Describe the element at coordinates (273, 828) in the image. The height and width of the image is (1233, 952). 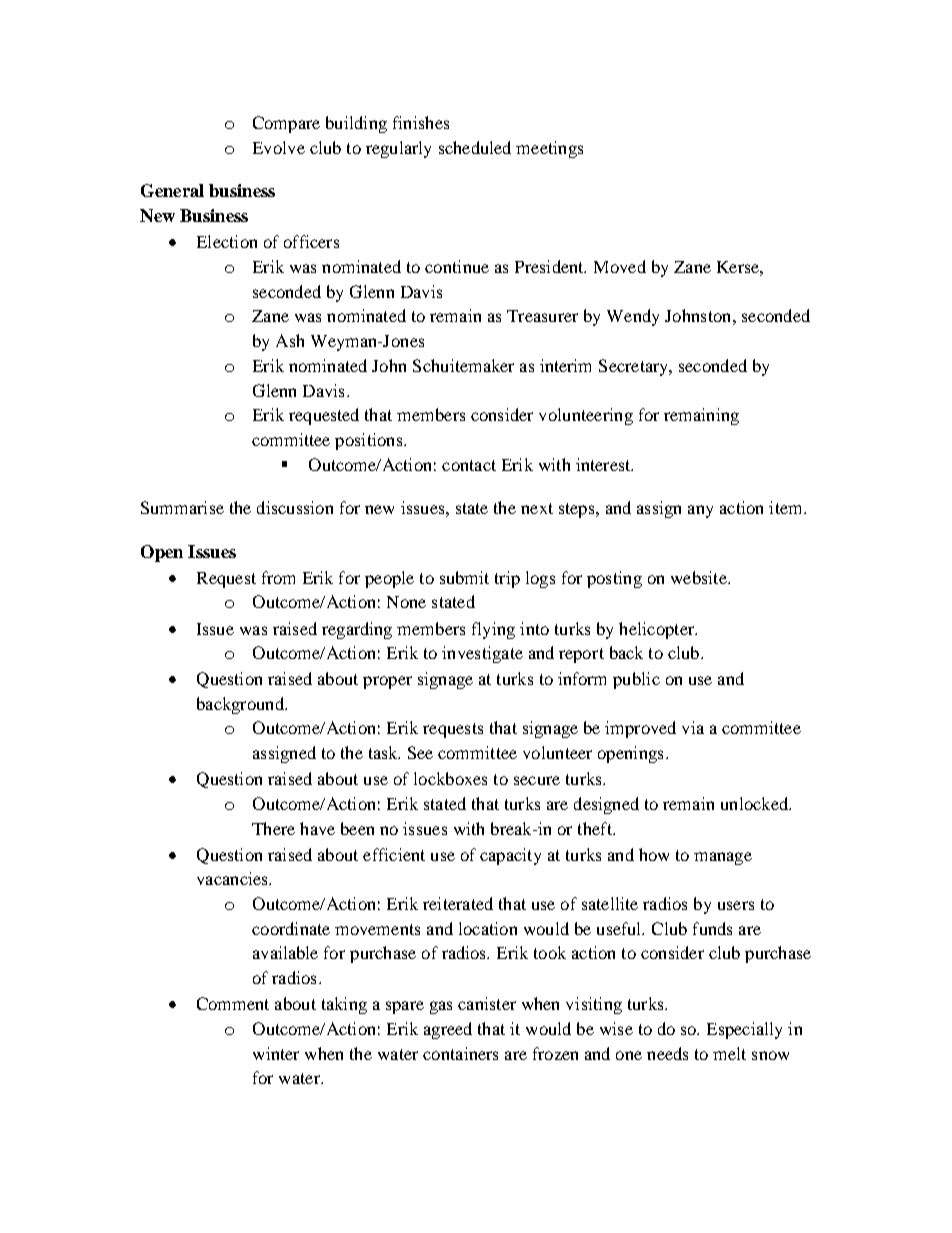
I see `There` at that location.
